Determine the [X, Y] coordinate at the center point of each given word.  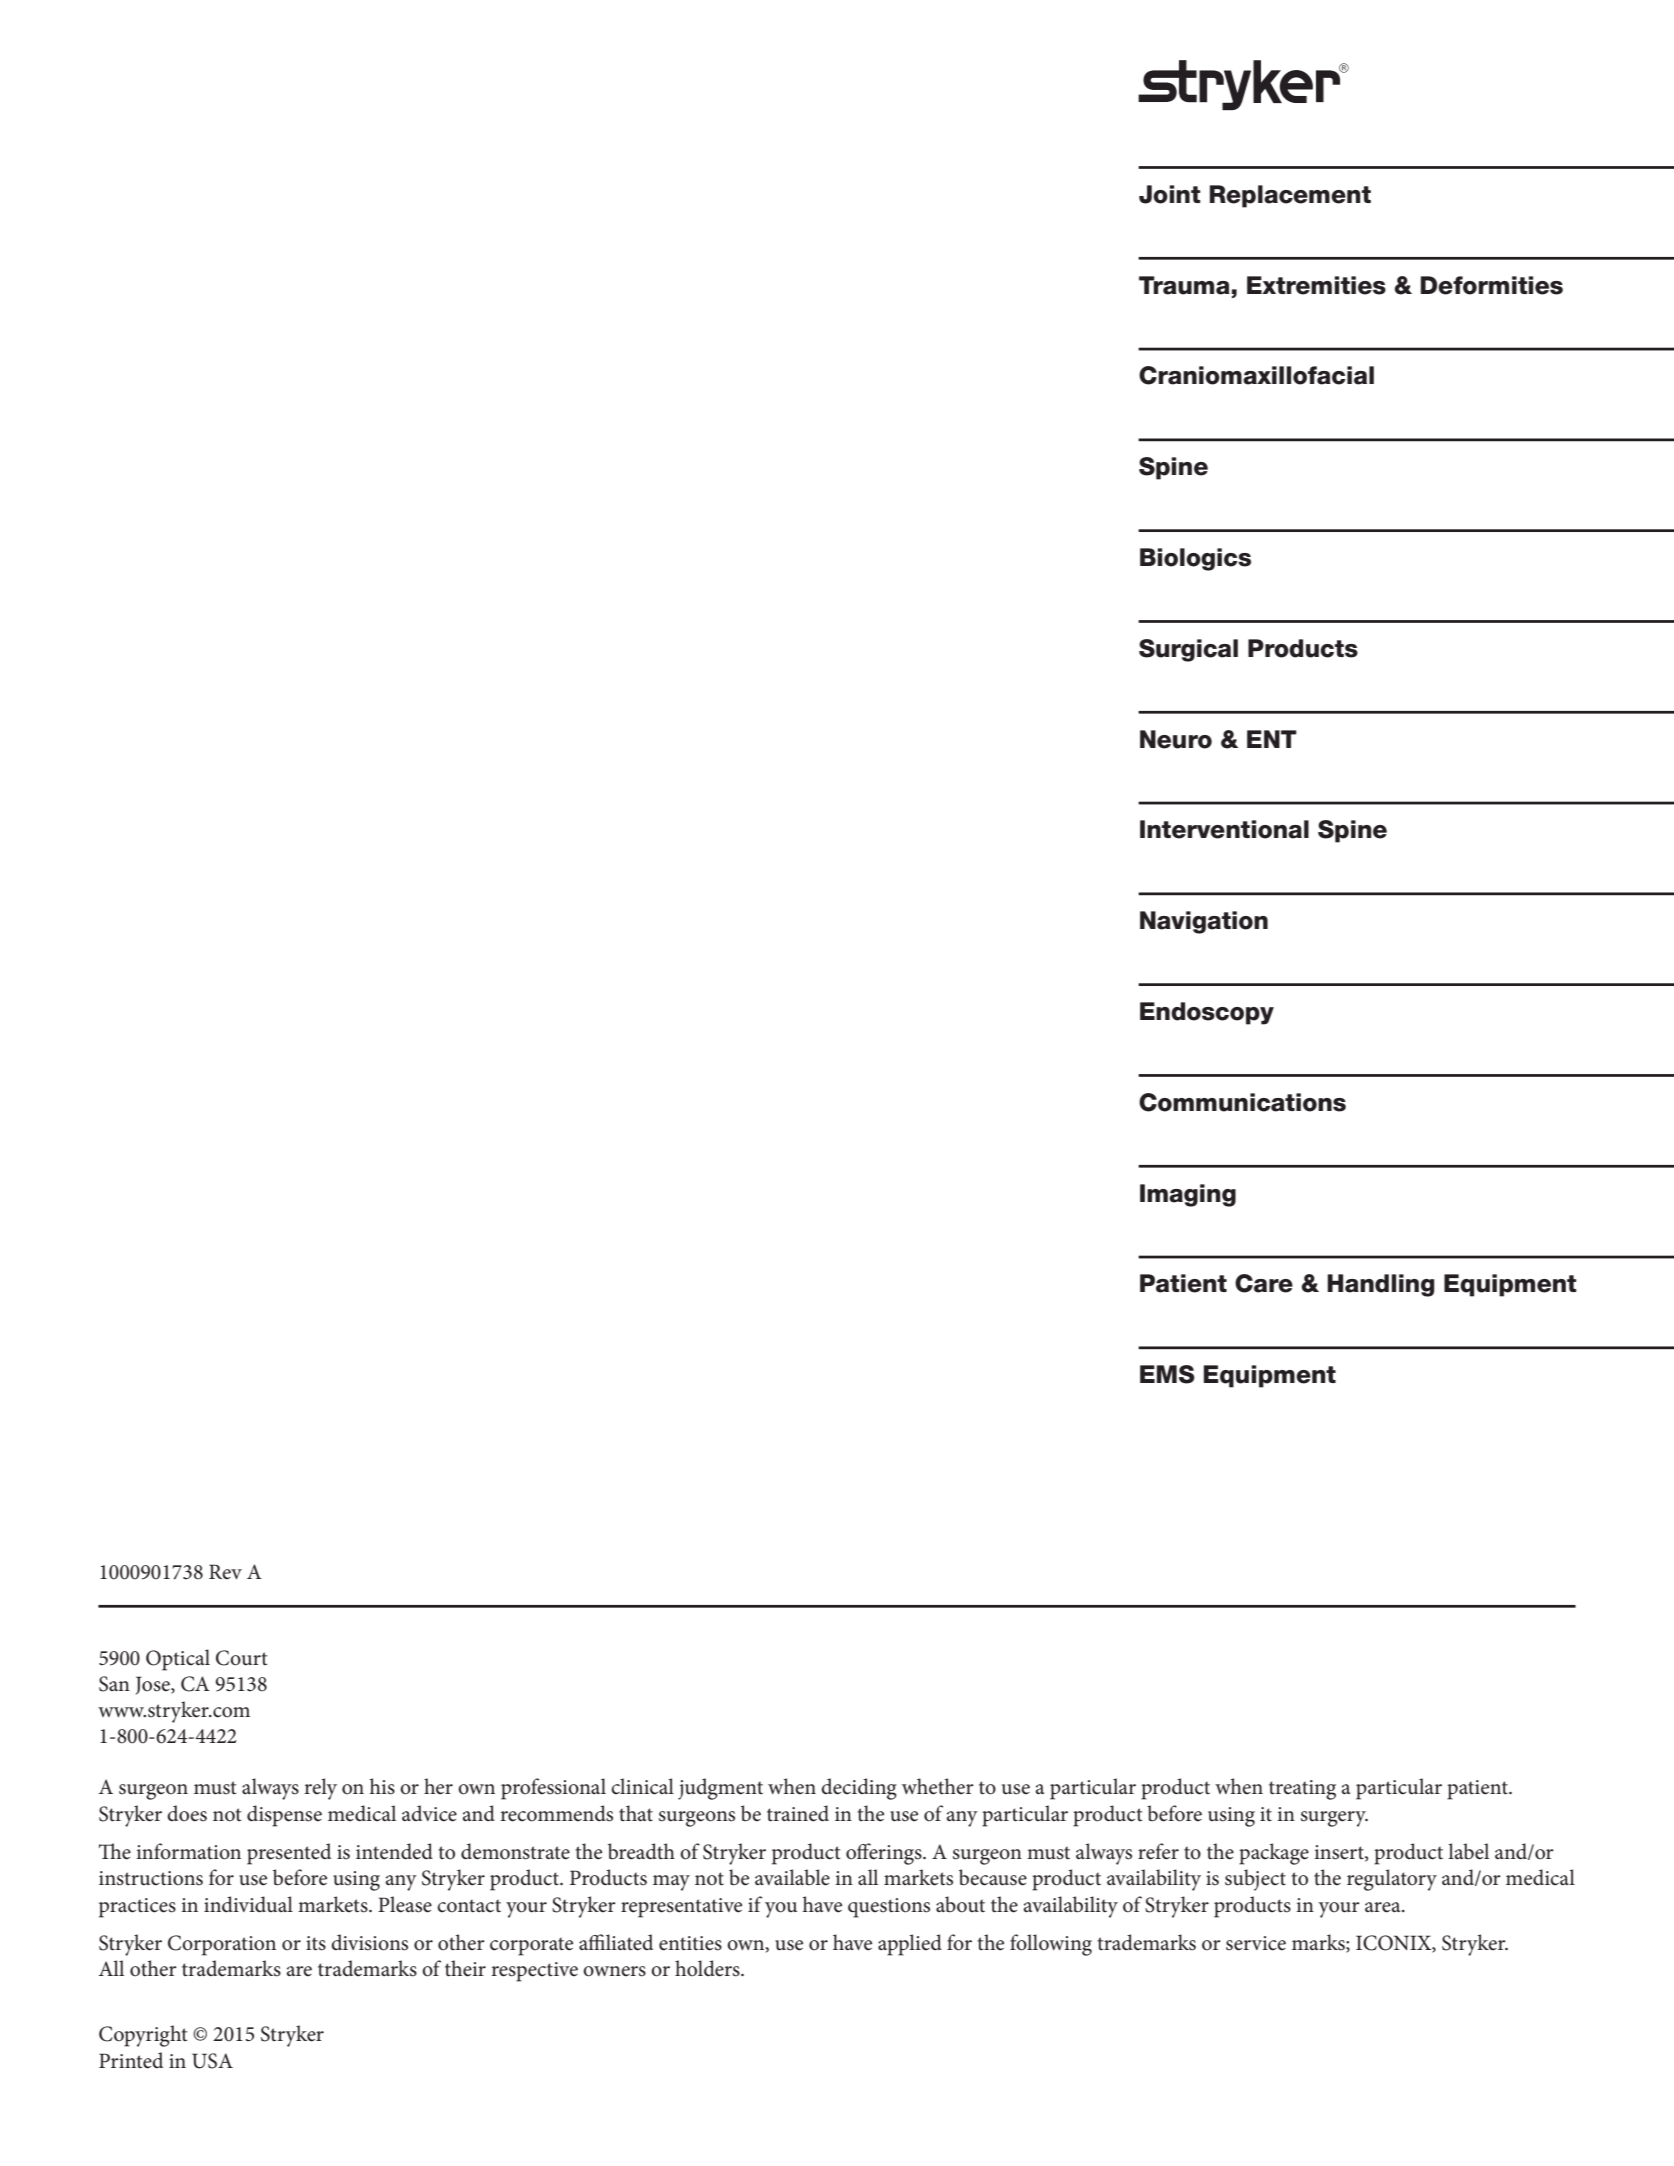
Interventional [1224, 829]
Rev [225, 1572]
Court [242, 1658]
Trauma [1184, 285]
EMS [1167, 1374]
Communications [1242, 1102]
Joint [1169, 194]
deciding [859, 1789]
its [316, 1943]
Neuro [1176, 739]
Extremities [1316, 285]
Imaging [1188, 1195]
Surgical [1188, 650]
